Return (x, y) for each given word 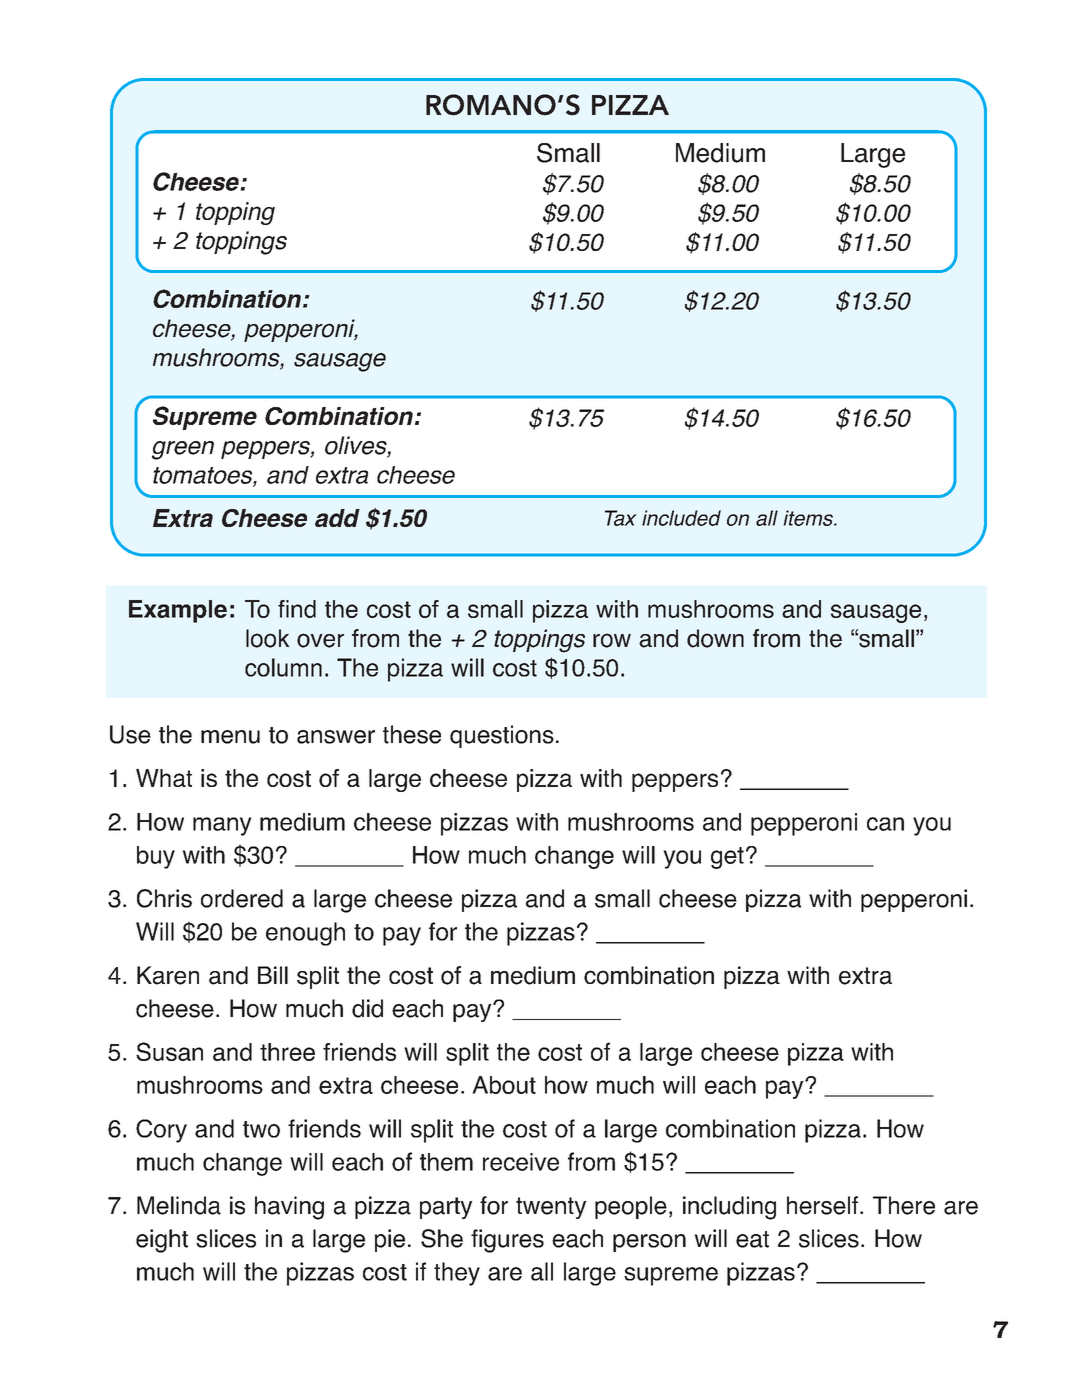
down (715, 638)
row (612, 640)
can (885, 824)
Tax (621, 518)
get (727, 858)
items (810, 518)
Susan (169, 1051)
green (183, 450)
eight (162, 1241)
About (504, 1085)
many (222, 826)
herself (824, 1205)
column (283, 667)
